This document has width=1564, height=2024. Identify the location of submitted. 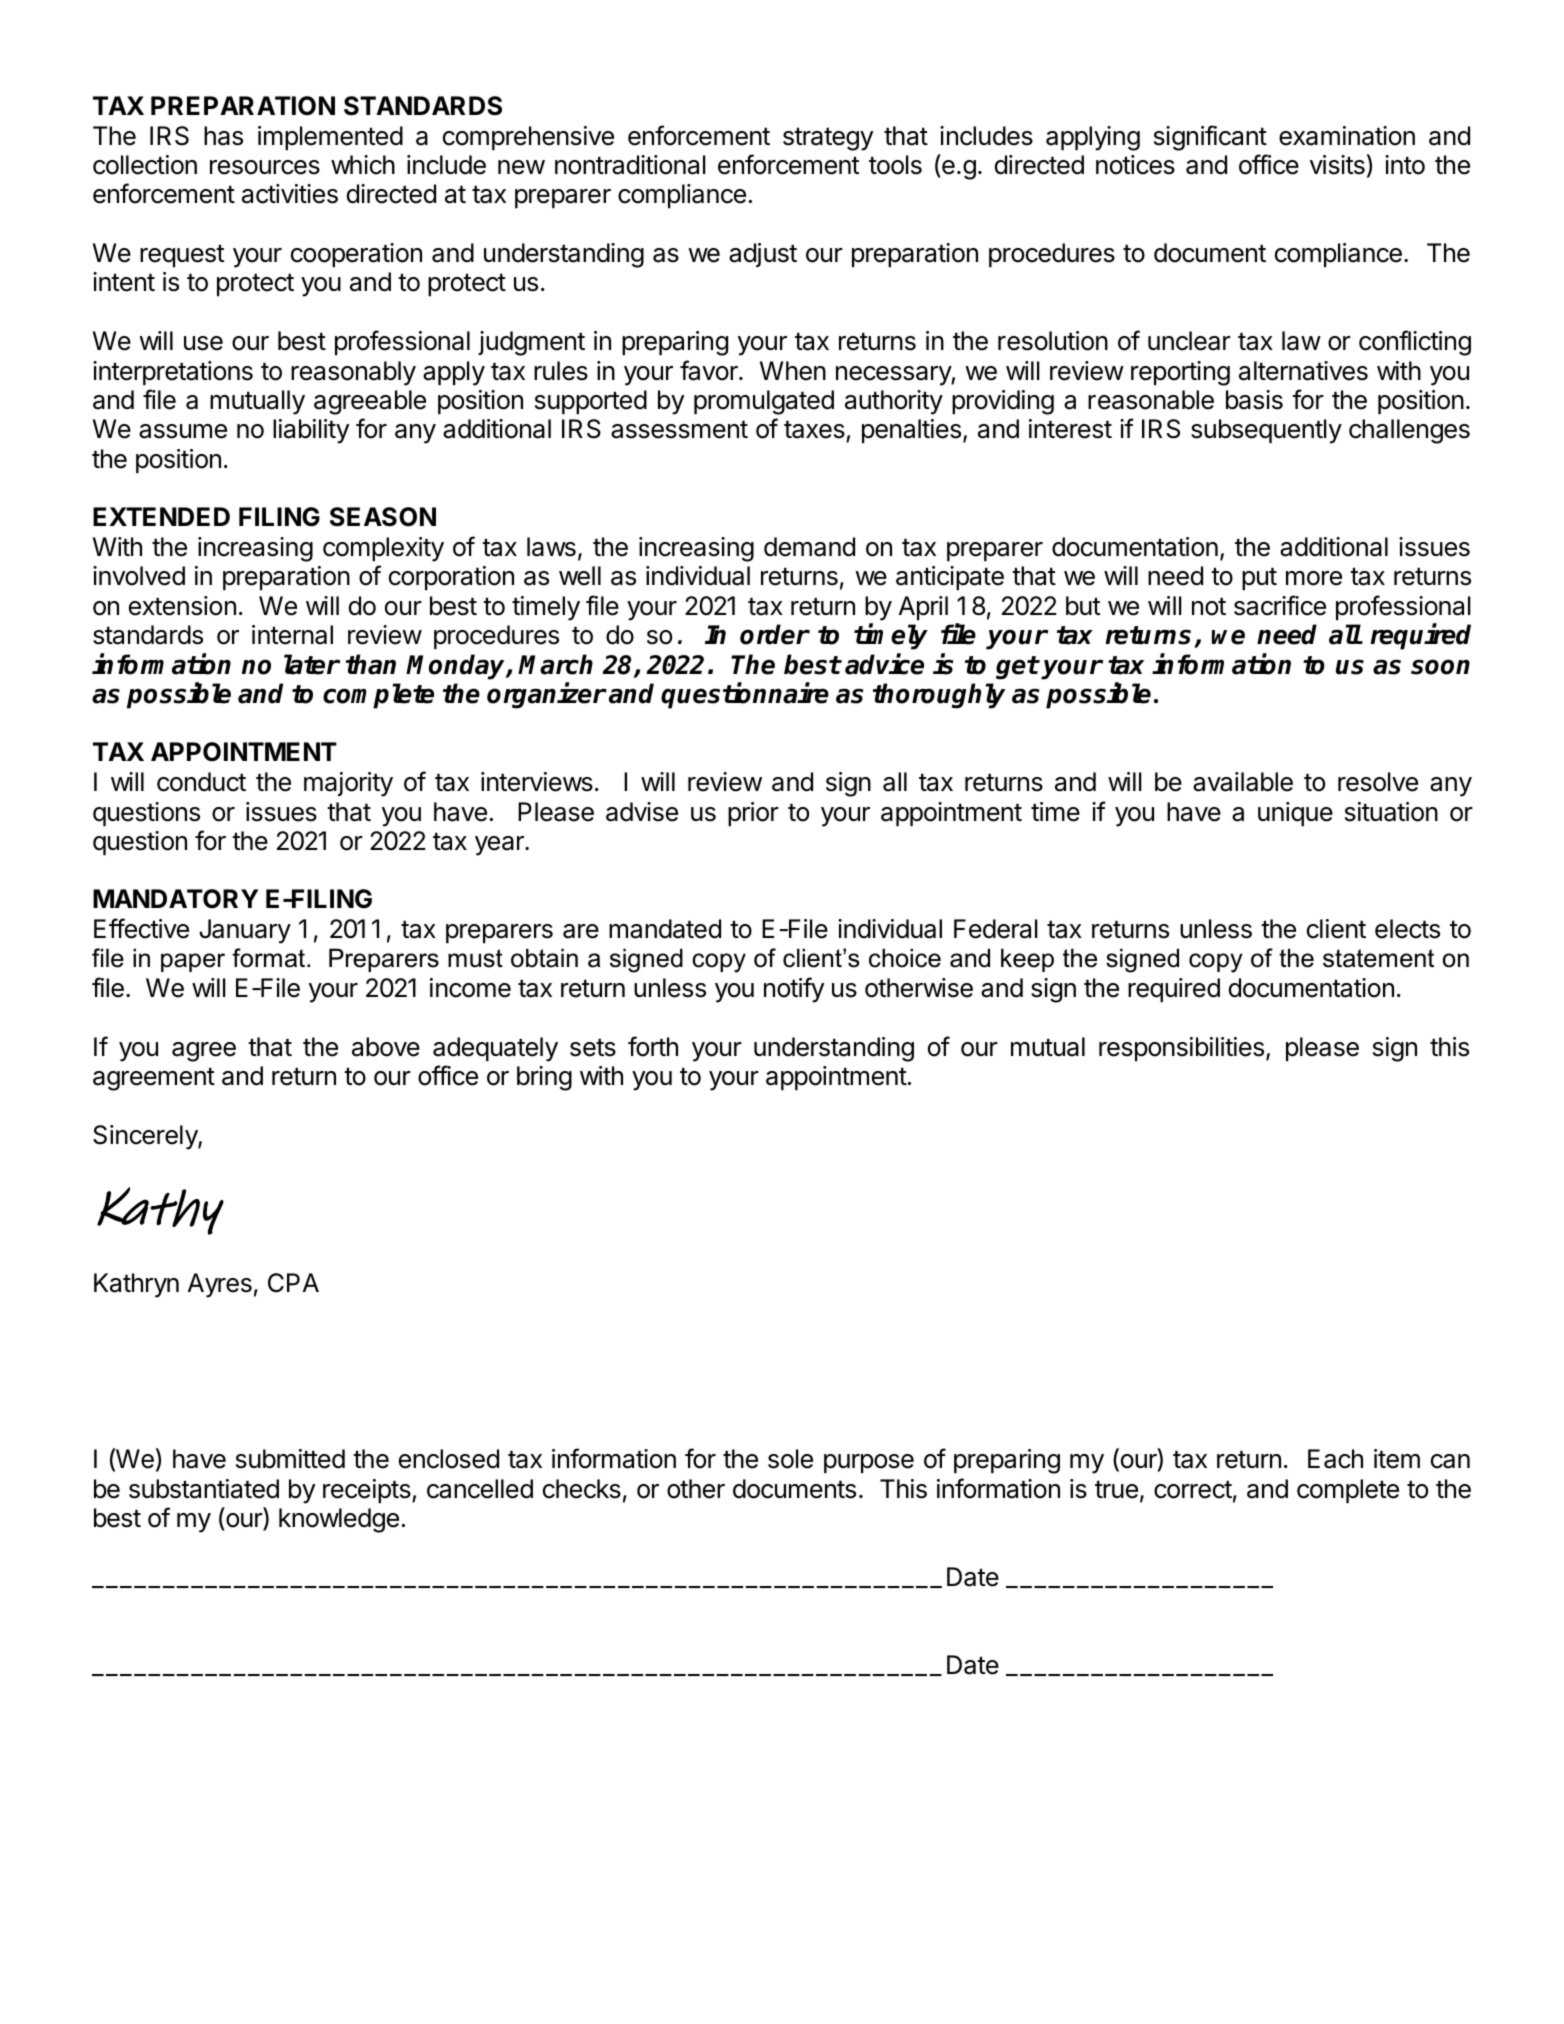
(290, 1459).
